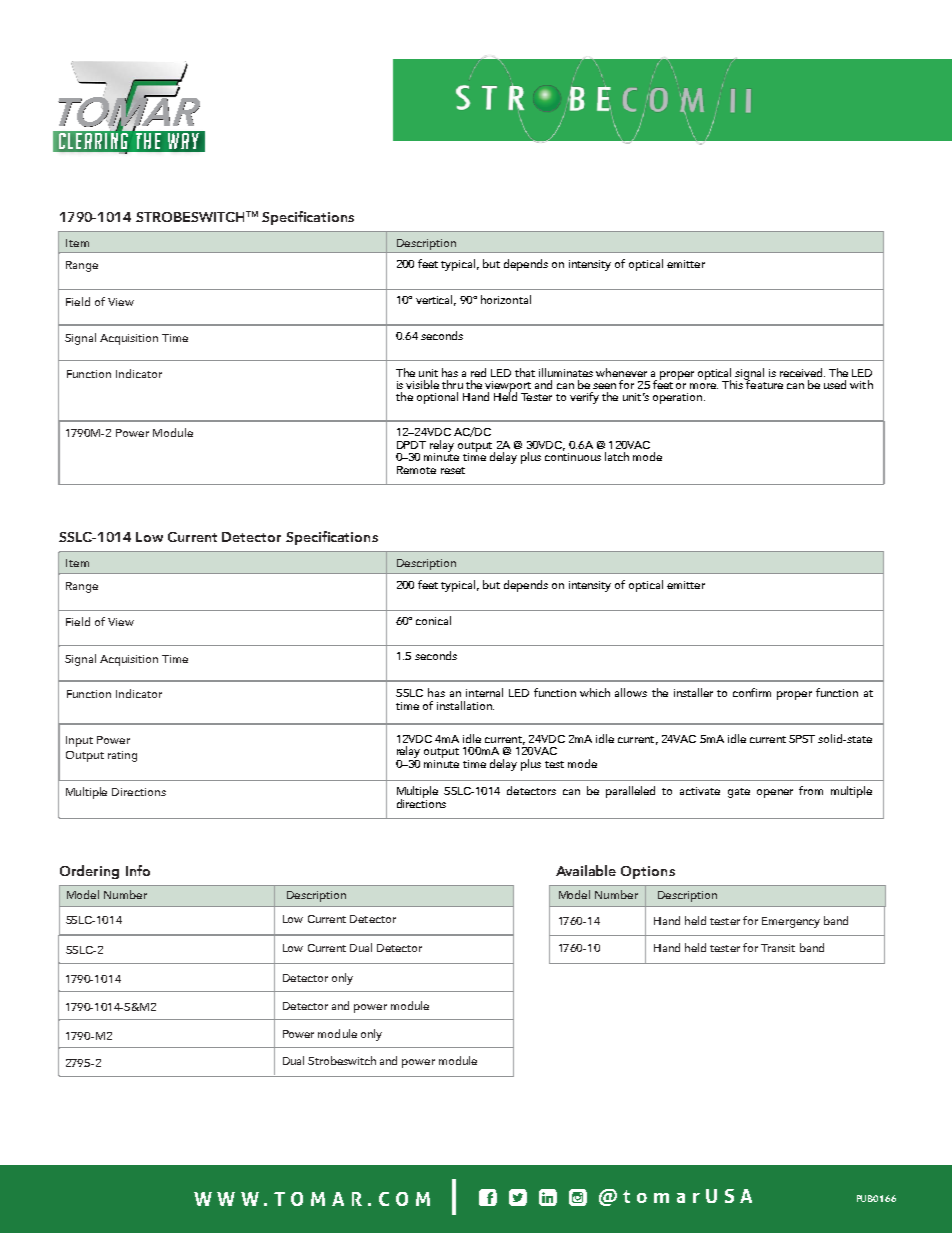  Describe the element at coordinates (506, 299) in the screenshot. I see `horizontal` at that location.
